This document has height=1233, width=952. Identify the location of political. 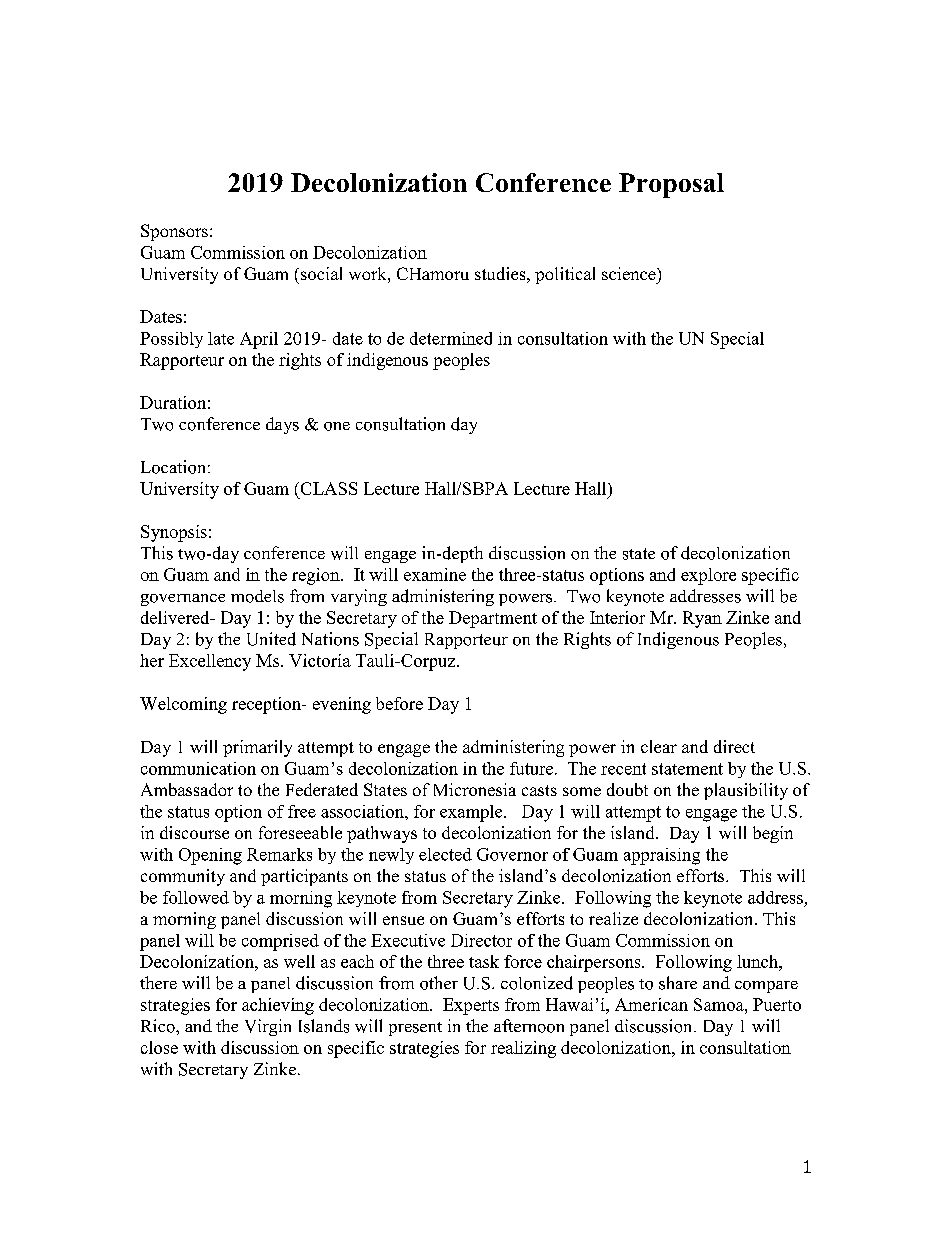
(565, 275).
